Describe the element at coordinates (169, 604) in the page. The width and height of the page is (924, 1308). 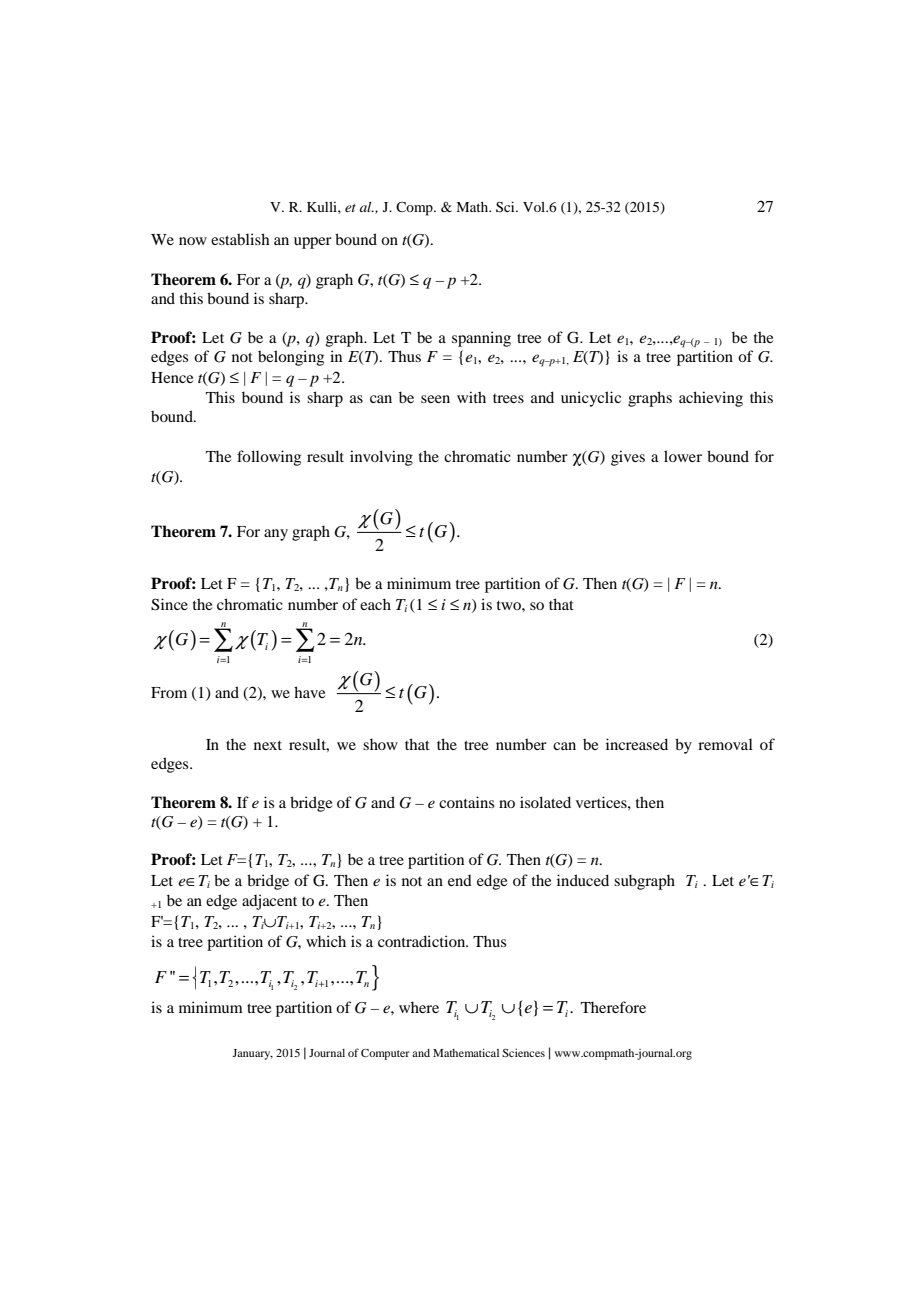
I see `Since` at that location.
